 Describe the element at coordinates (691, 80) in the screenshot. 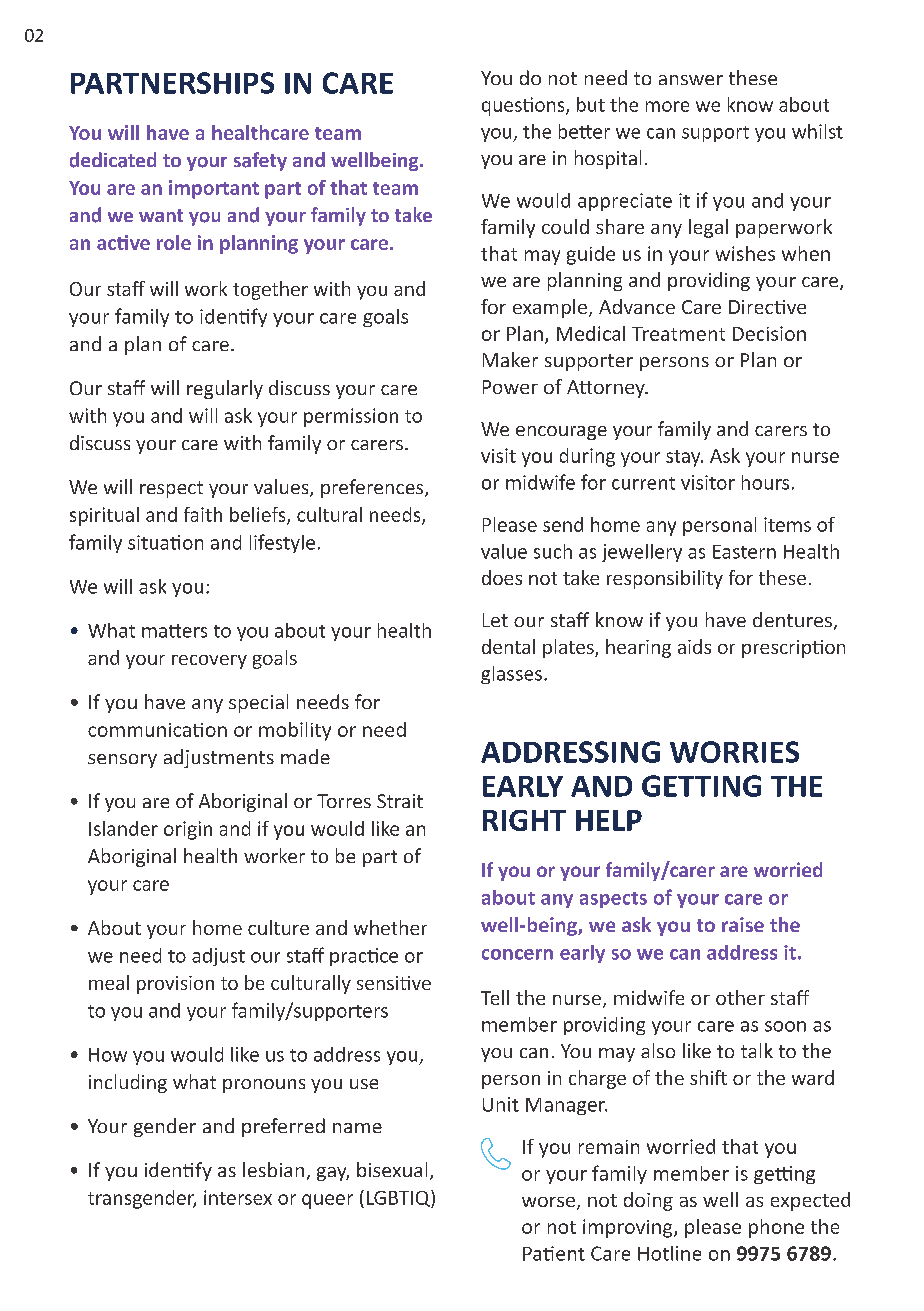

I see `answer` at that location.
